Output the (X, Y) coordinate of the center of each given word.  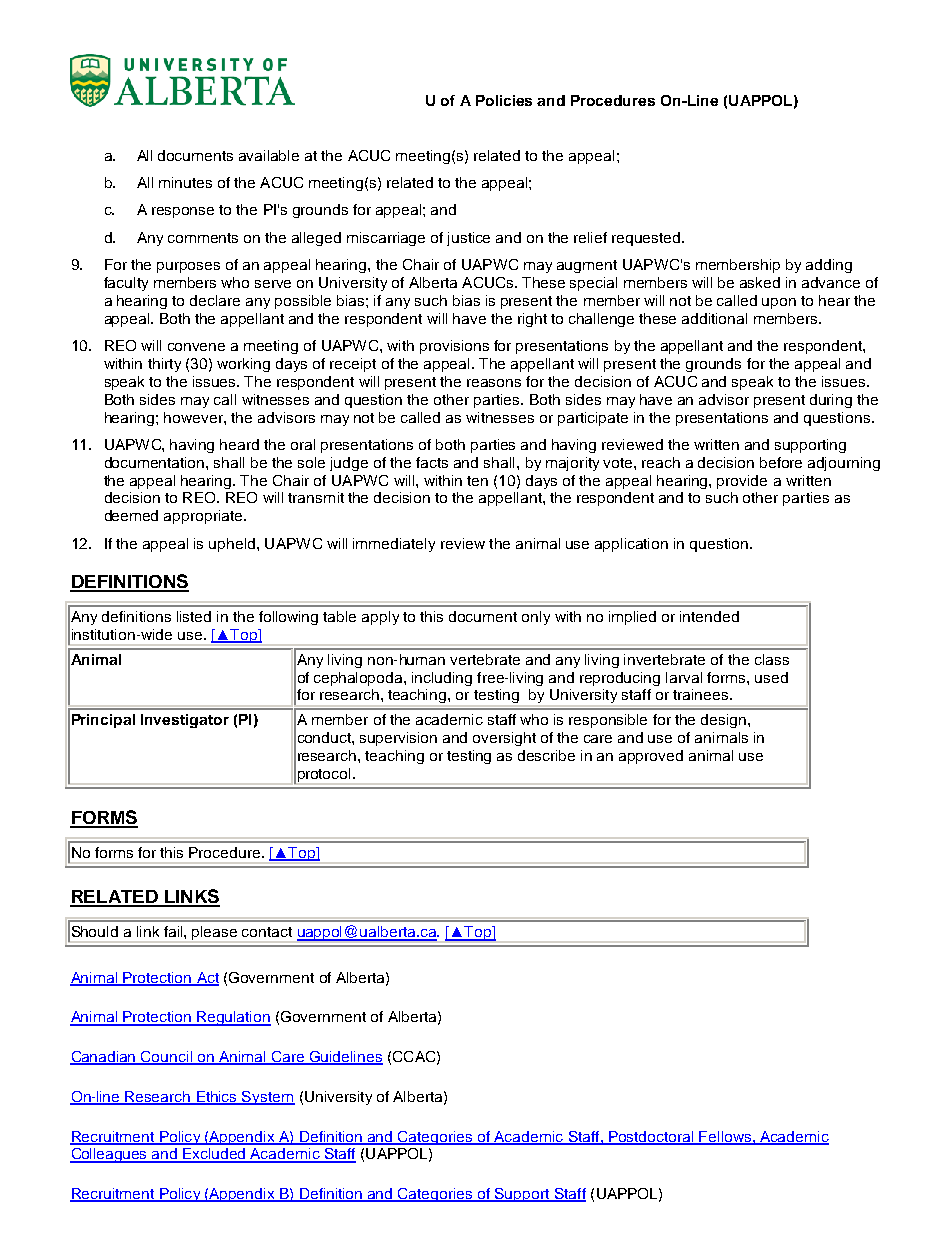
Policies (504, 100)
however (194, 417)
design (725, 721)
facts (432, 462)
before (781, 462)
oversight (504, 739)
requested (647, 239)
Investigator (185, 721)
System (268, 1098)
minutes (185, 182)
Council (167, 1058)
